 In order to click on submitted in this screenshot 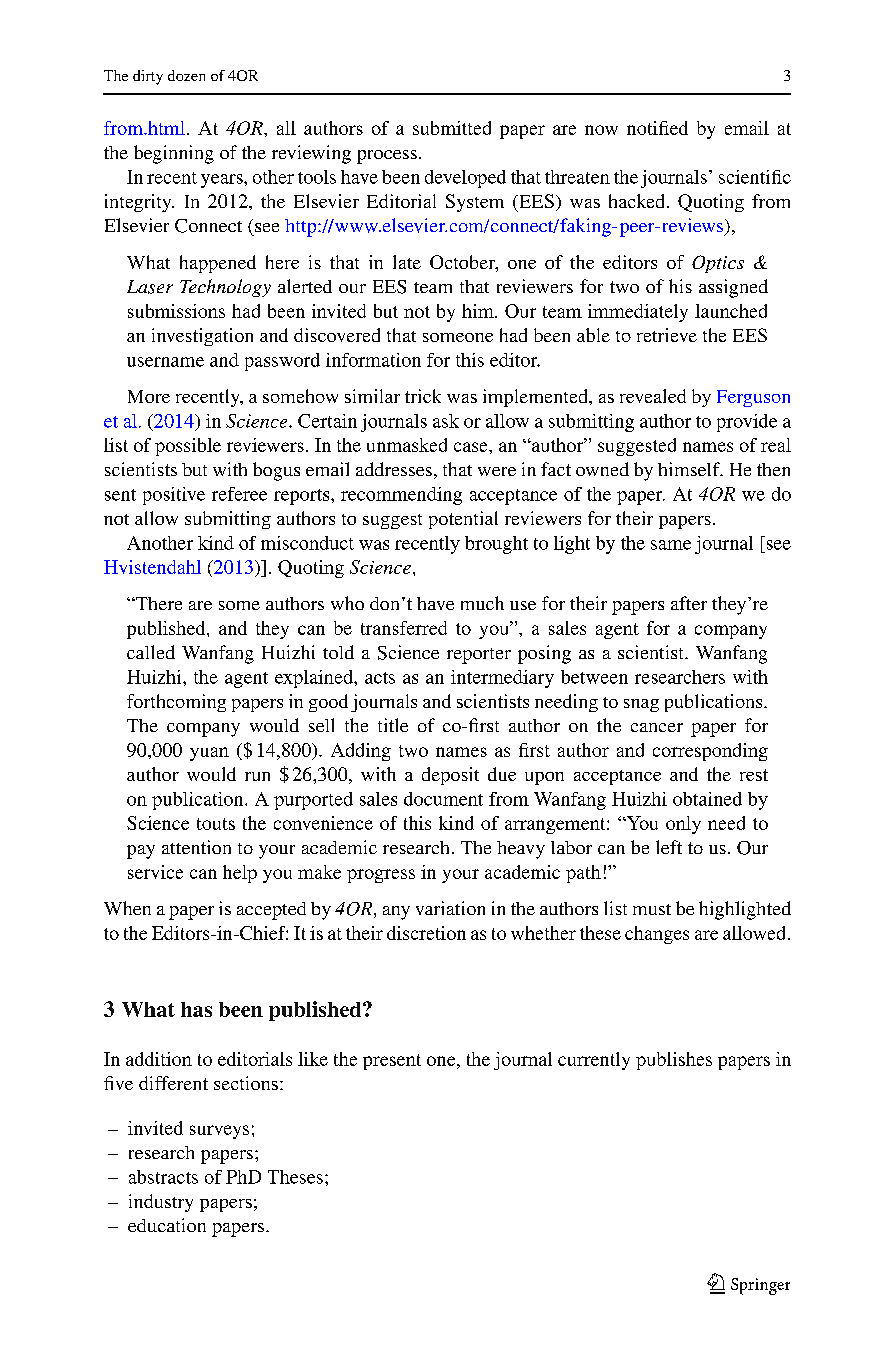, I will do `click(452, 128)`.
